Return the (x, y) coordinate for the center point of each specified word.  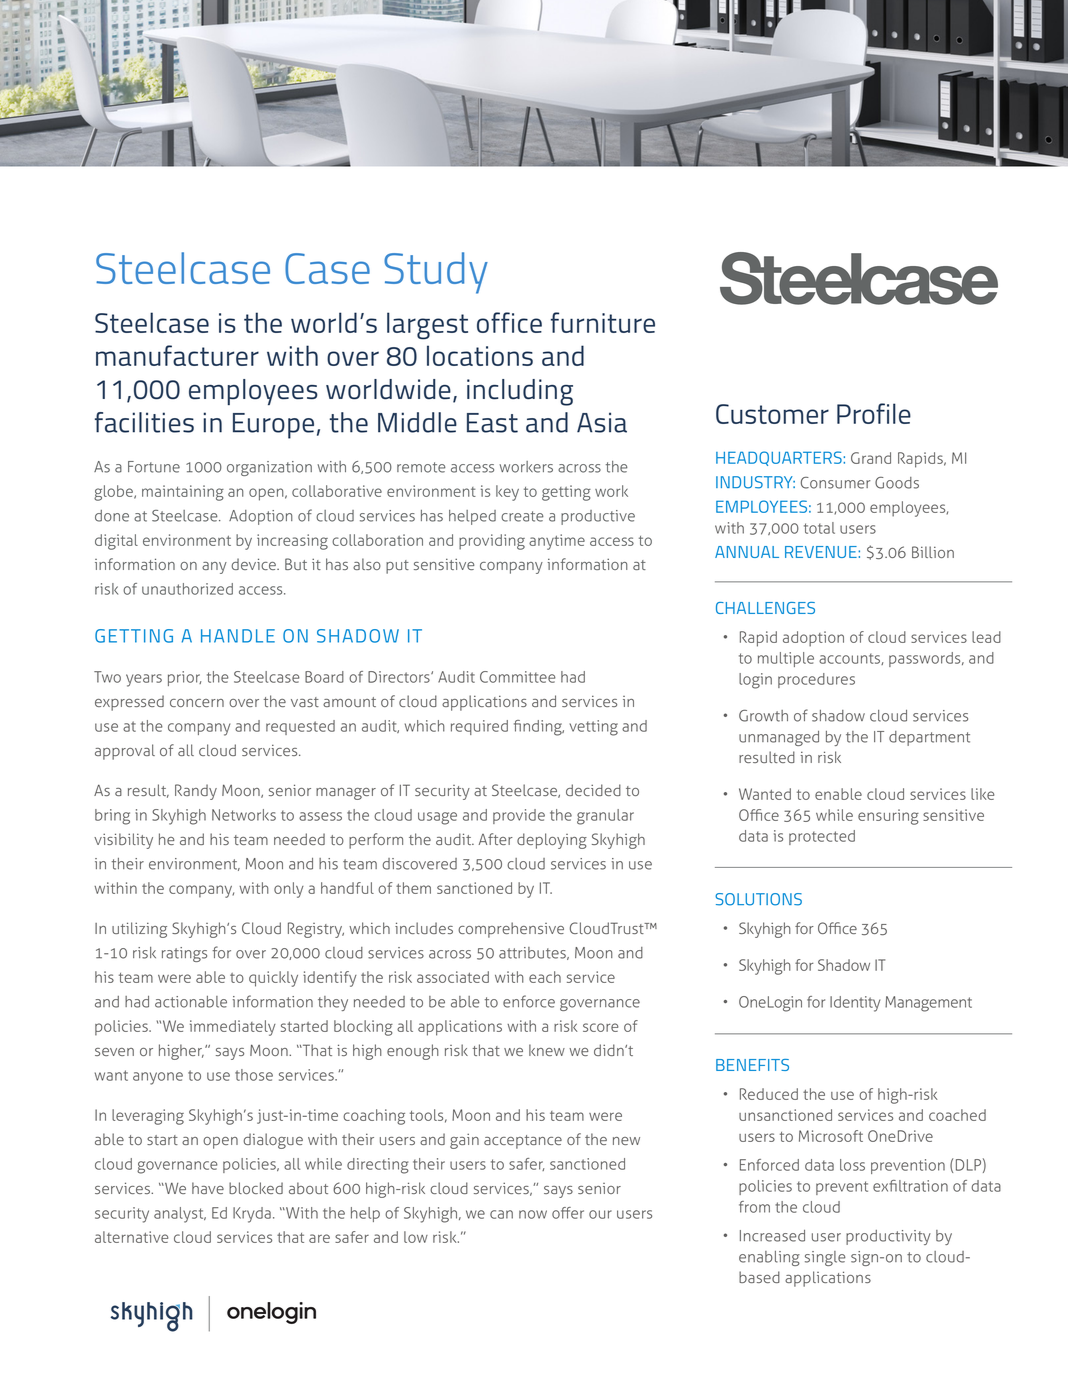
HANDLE (238, 636)
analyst (180, 1215)
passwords (926, 659)
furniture (603, 322)
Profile (874, 413)
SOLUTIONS (758, 899)
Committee (518, 677)
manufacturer (177, 355)
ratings (184, 954)
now (533, 1214)
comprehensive (511, 930)
